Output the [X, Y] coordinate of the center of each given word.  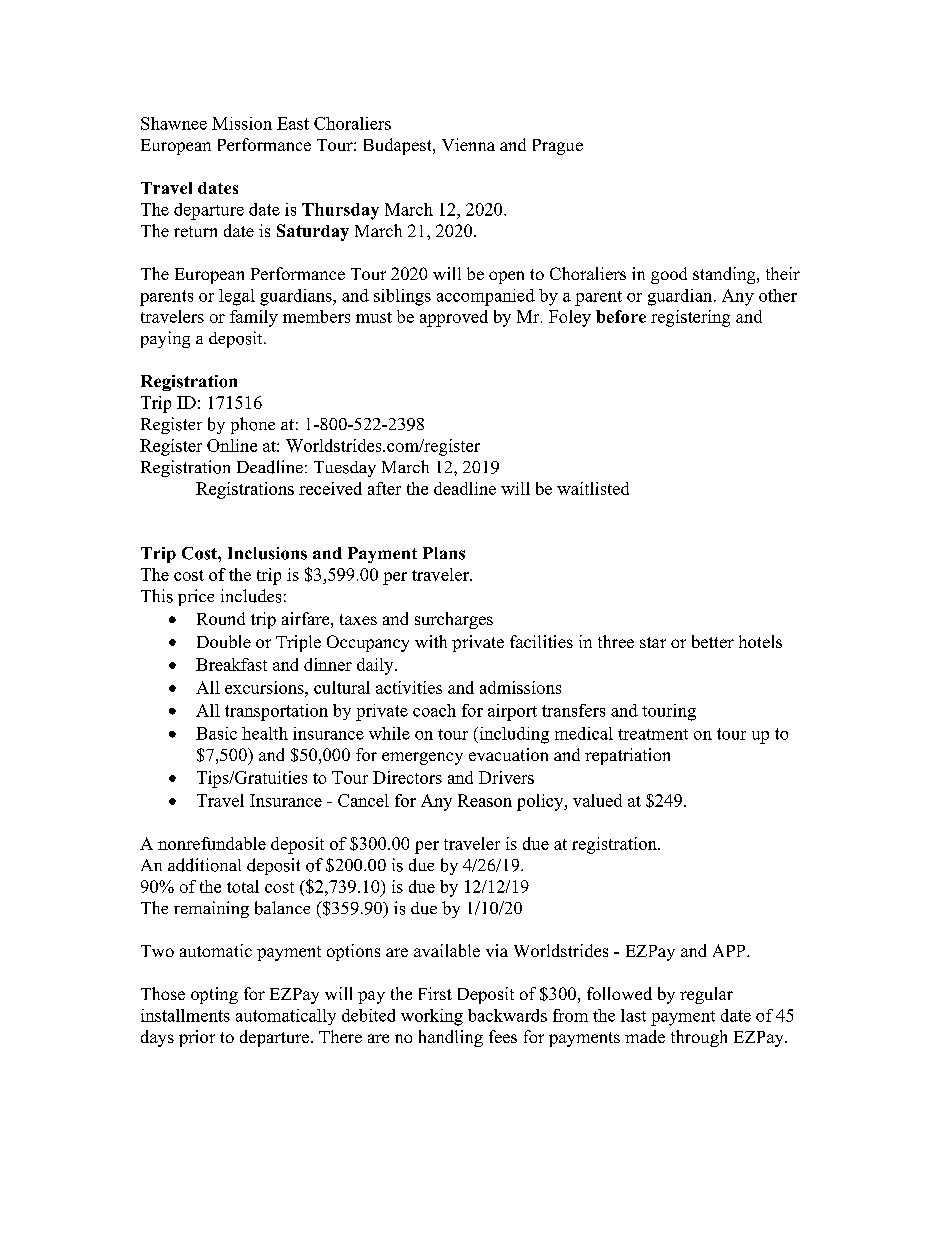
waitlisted [593, 488]
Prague [558, 147]
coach [434, 710]
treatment [653, 734]
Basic [216, 733]
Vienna [468, 144]
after [384, 488]
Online [232, 445]
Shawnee [174, 123]
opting [214, 995]
